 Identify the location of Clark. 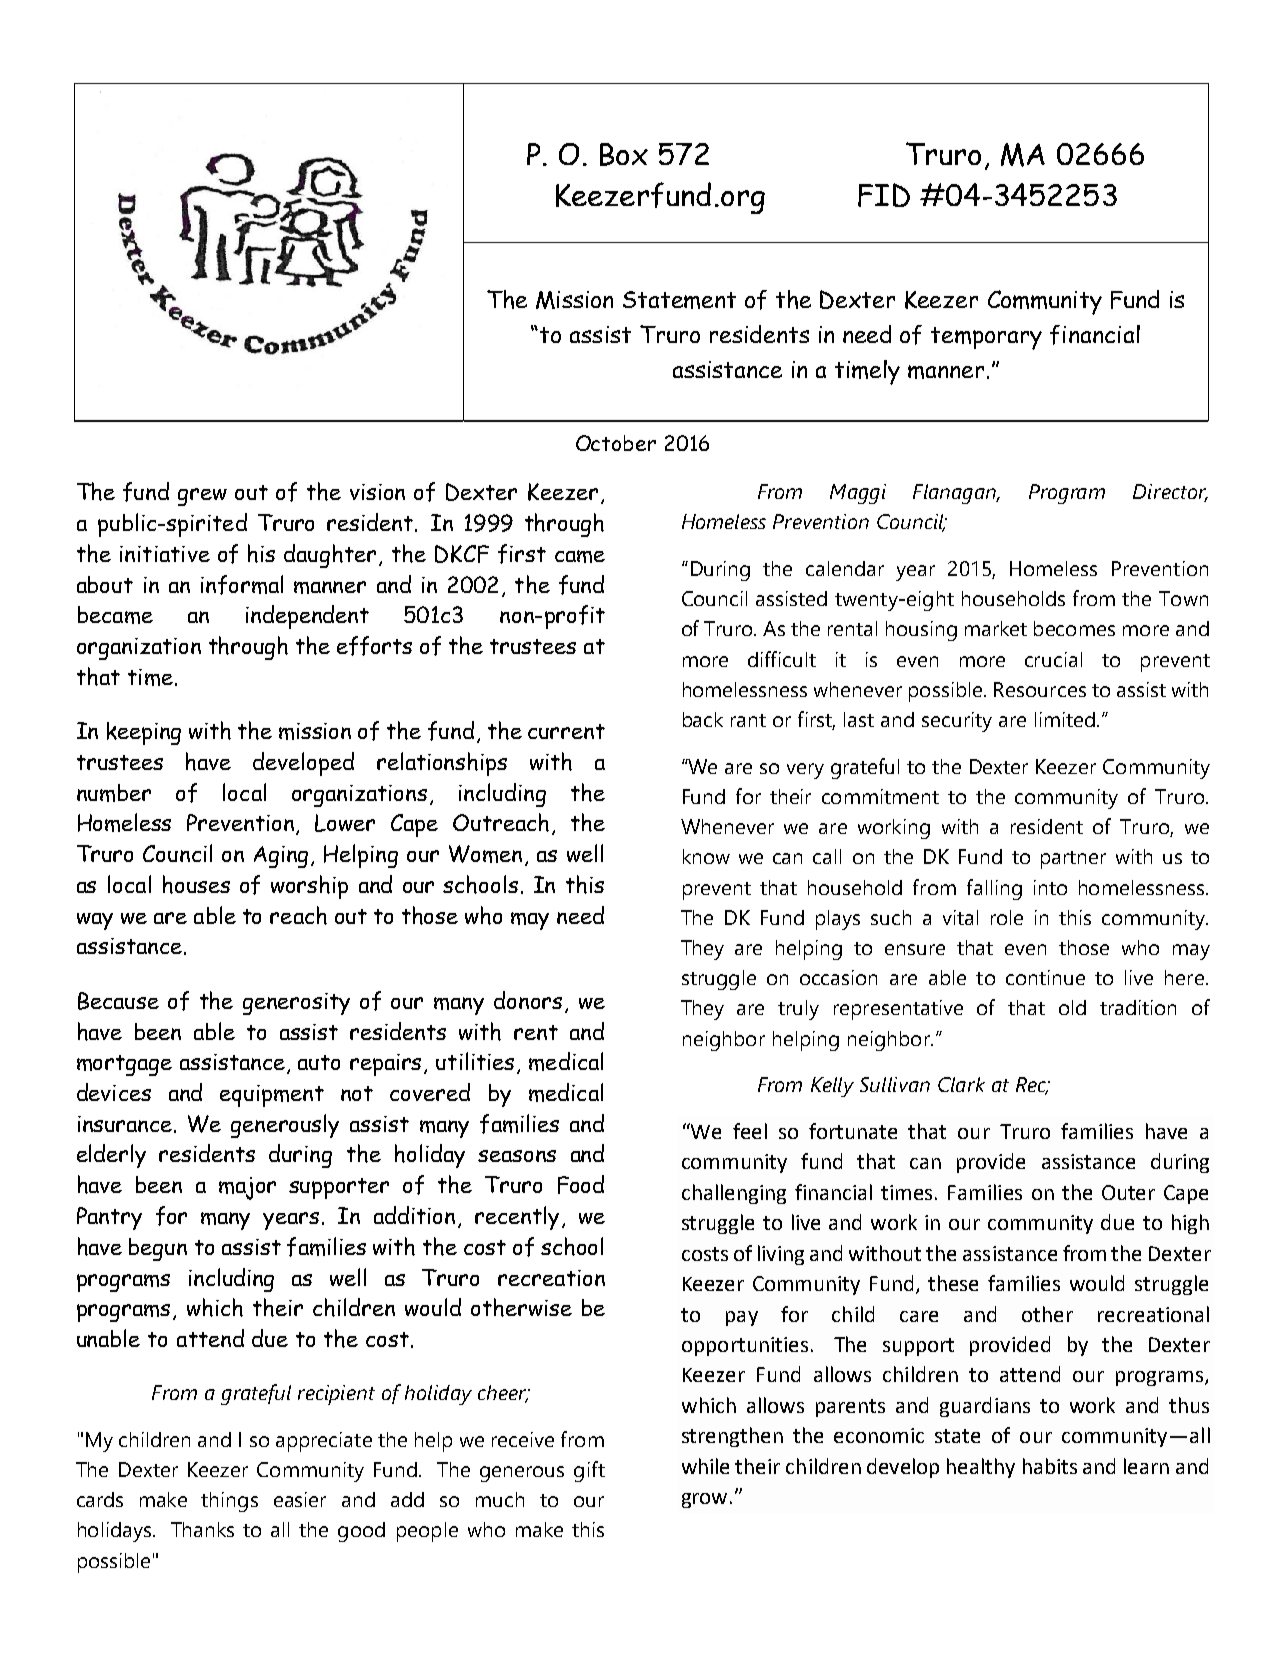
(961, 1084).
